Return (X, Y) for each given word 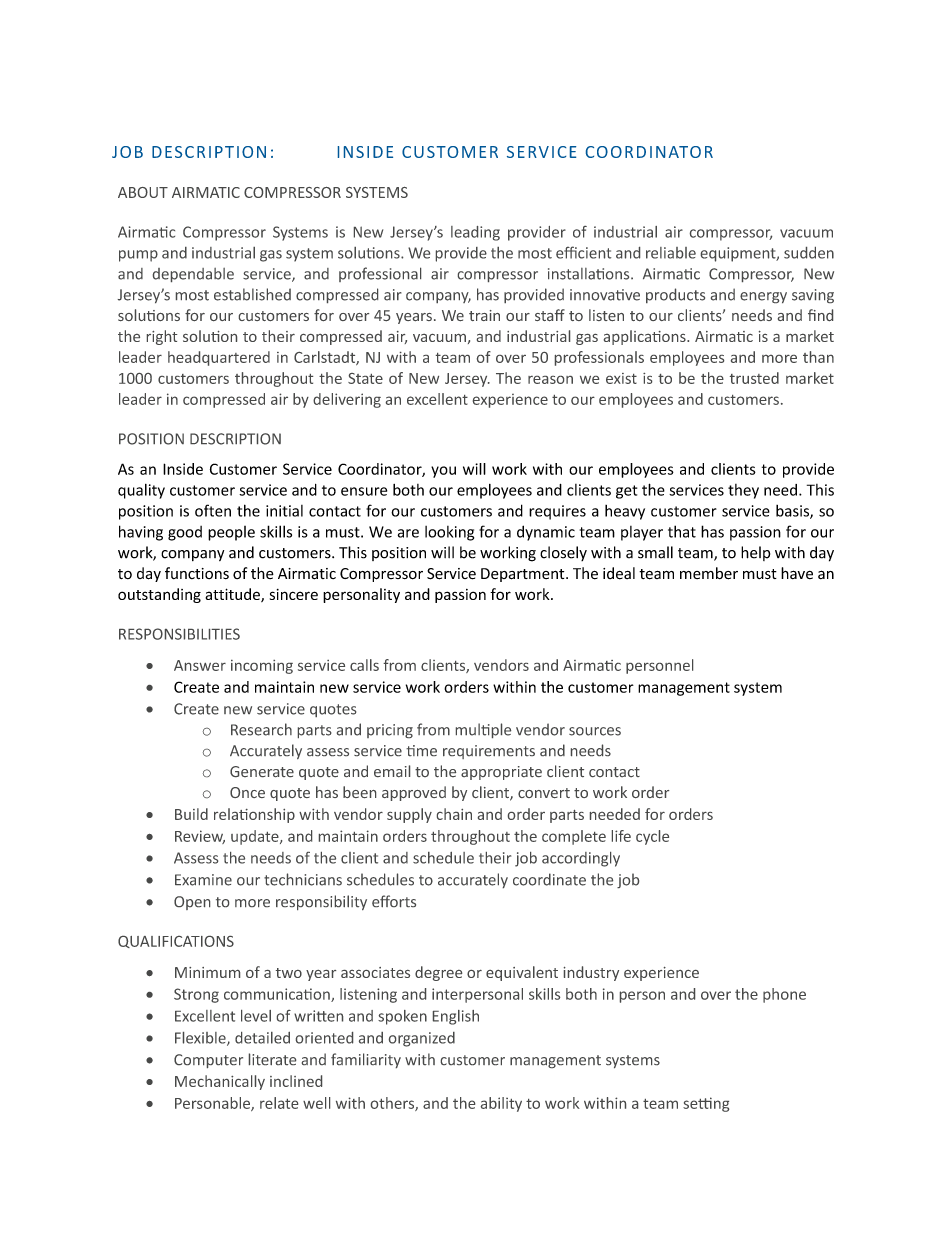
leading (475, 233)
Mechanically (220, 1082)
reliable (671, 253)
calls (364, 665)
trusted (754, 378)
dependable (193, 275)
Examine (203, 880)
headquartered (219, 358)
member (709, 573)
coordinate (549, 879)
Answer (200, 665)
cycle (652, 837)
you (443, 472)
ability (501, 1104)
